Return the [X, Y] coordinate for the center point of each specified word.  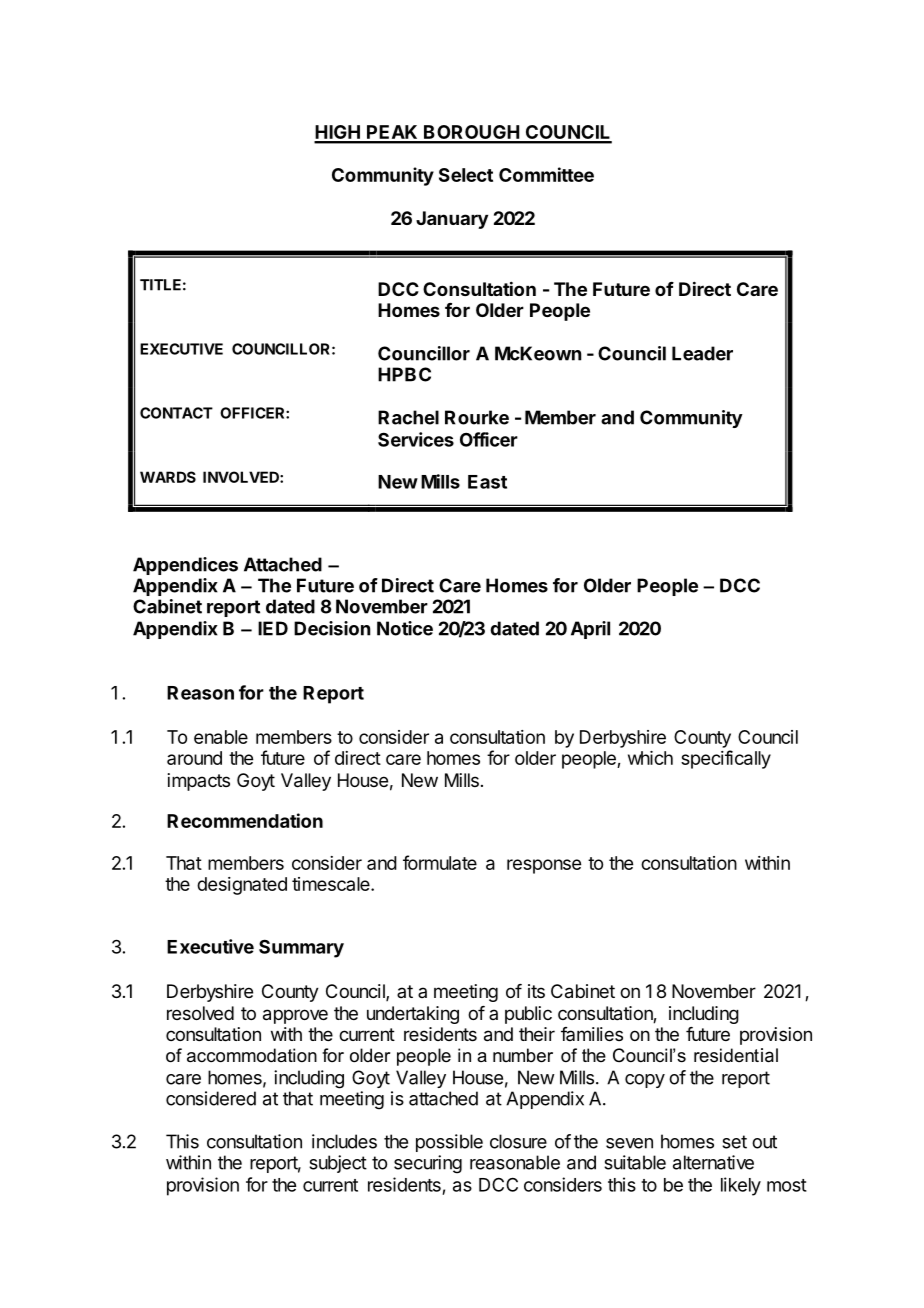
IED [273, 628]
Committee [546, 174]
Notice [405, 628]
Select [466, 175]
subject [338, 1164]
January [452, 220]
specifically [726, 759]
